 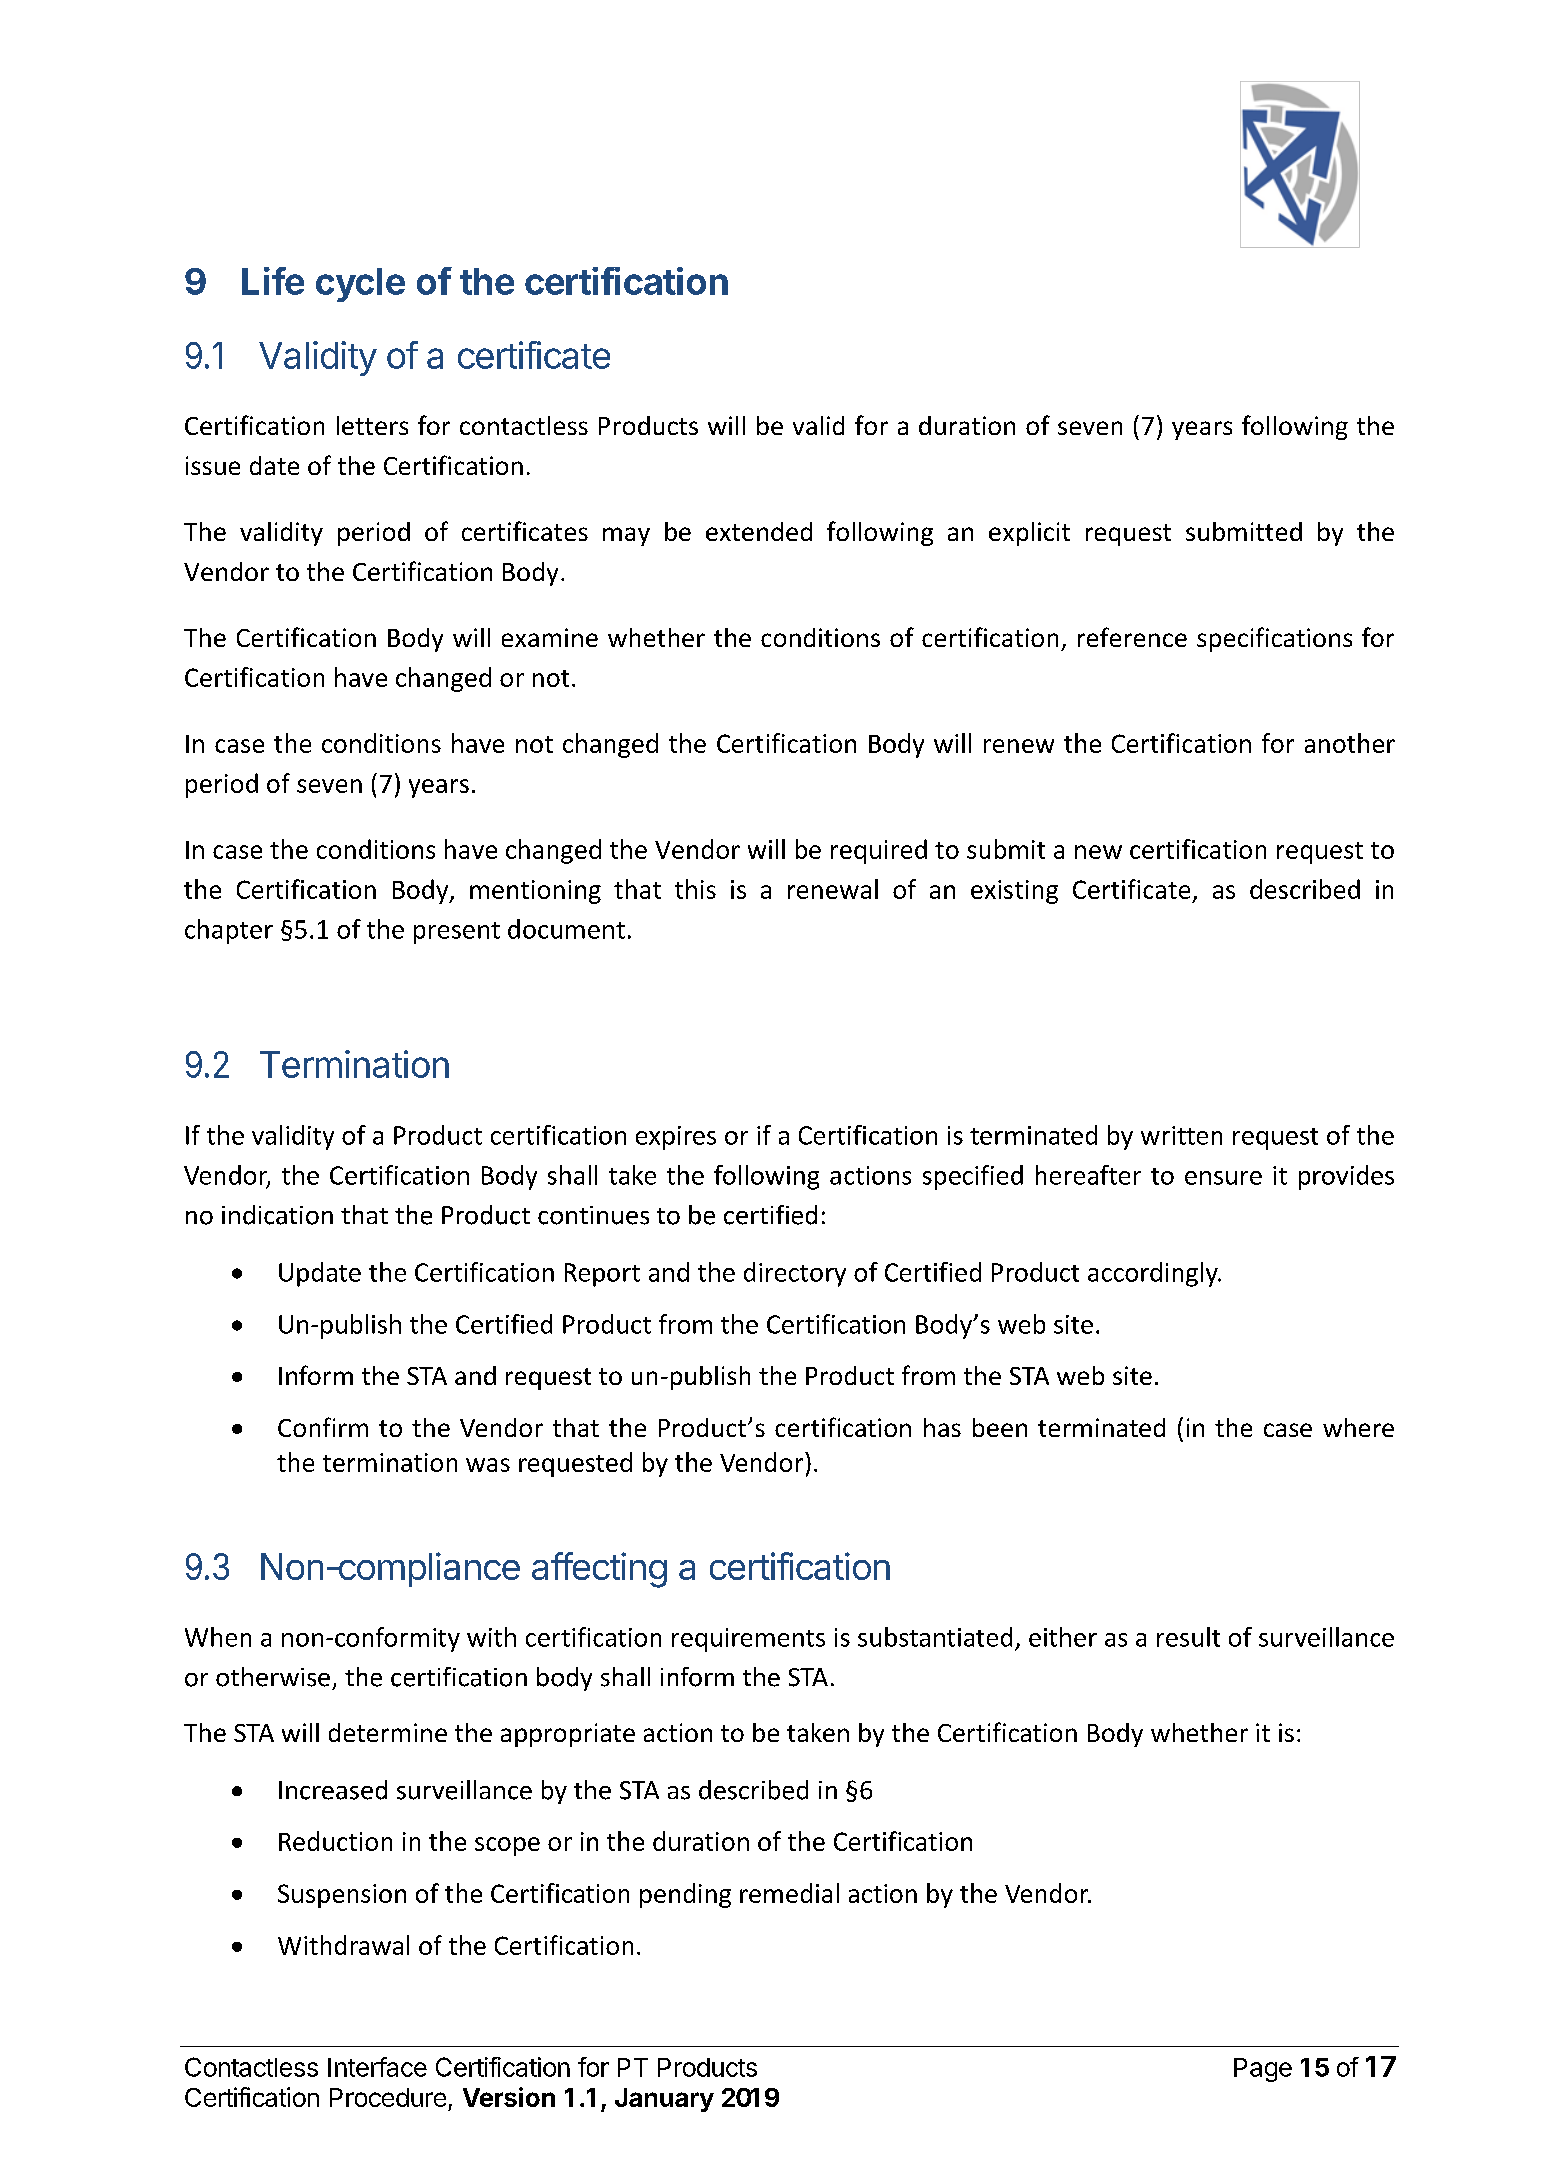 What do you see at coordinates (360, 285) in the document?
I see `cycle` at bounding box center [360, 285].
